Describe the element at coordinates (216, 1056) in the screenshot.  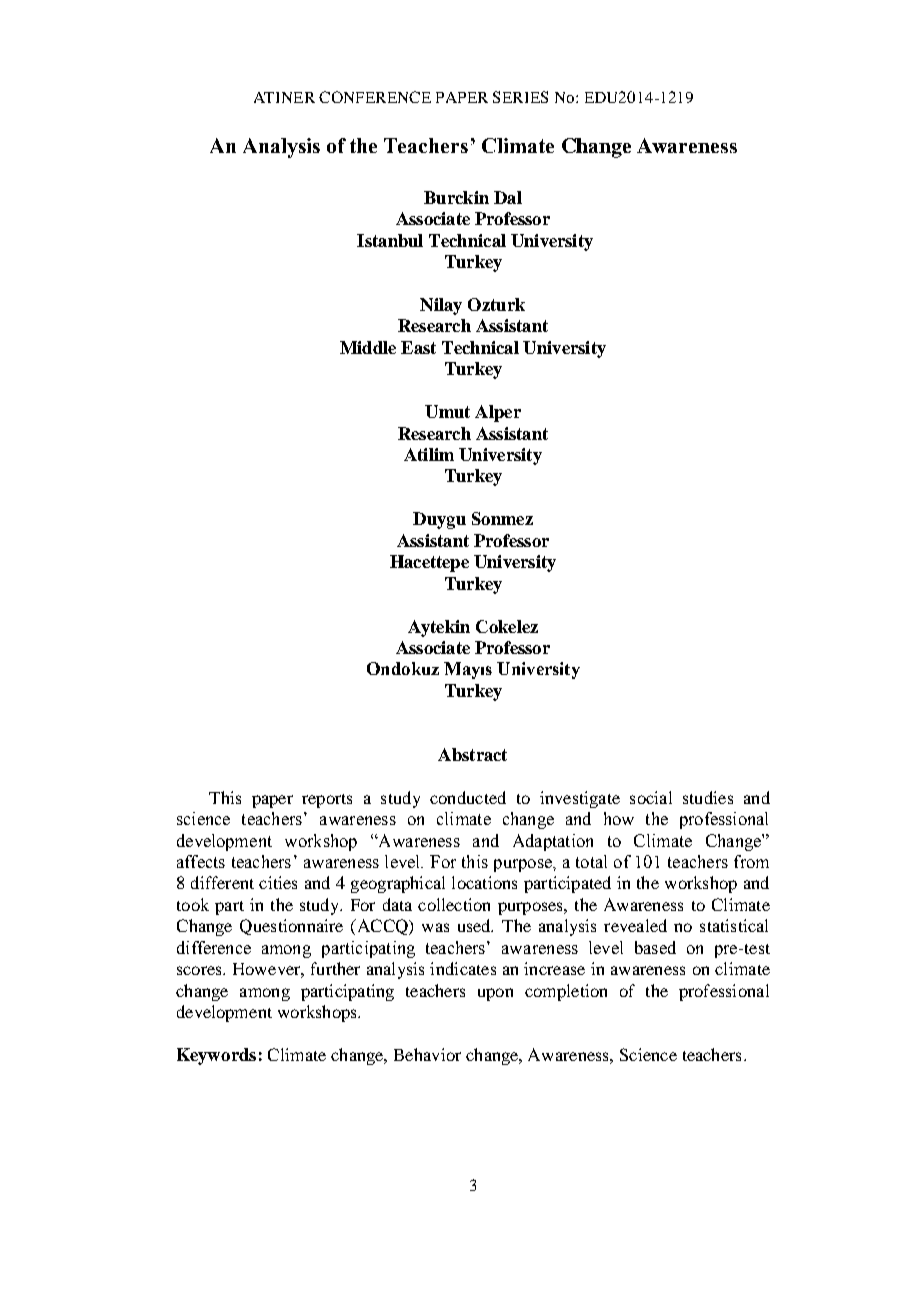
I see `Keywords` at that location.
